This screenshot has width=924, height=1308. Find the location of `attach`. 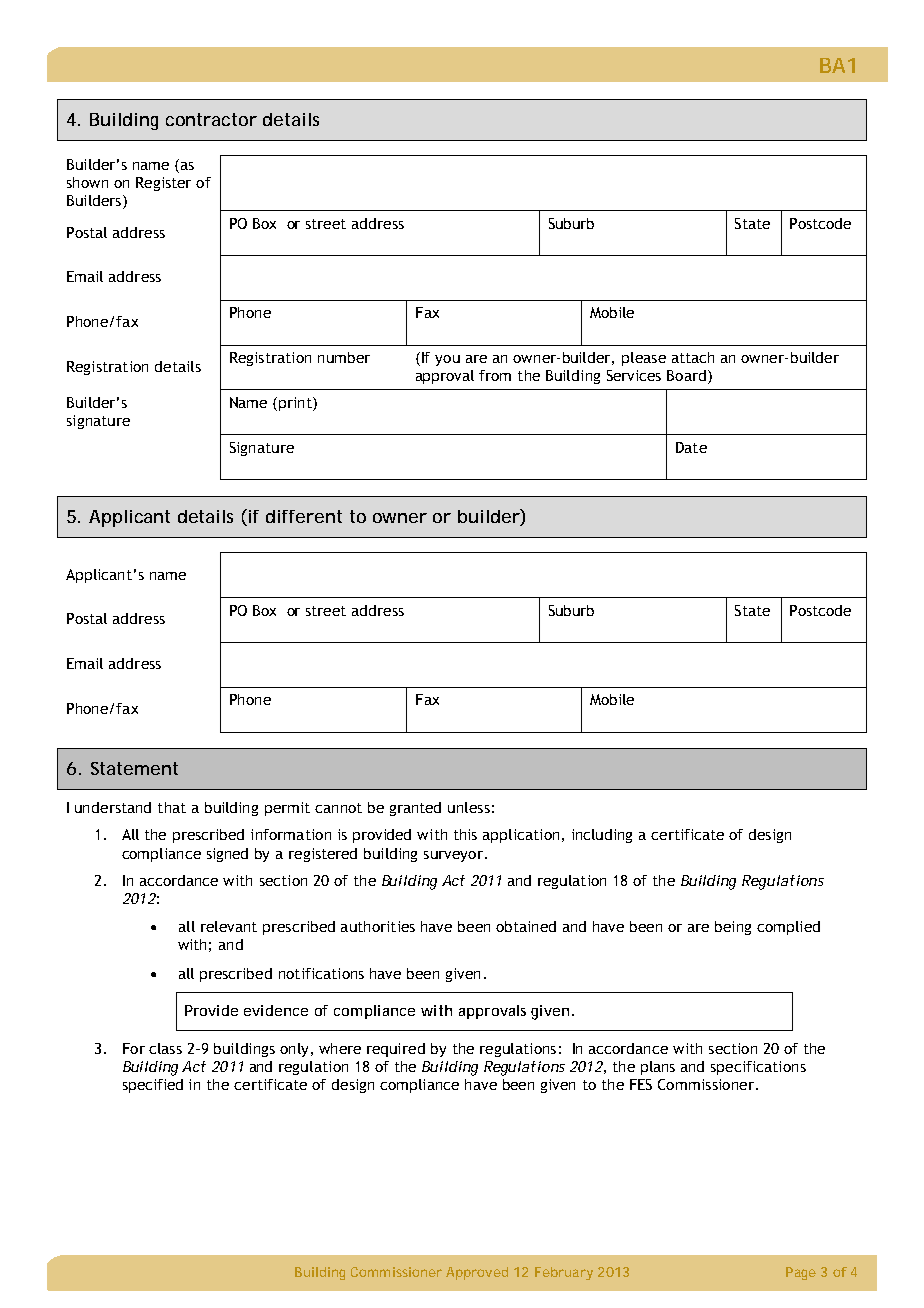

attach is located at coordinates (693, 357).
